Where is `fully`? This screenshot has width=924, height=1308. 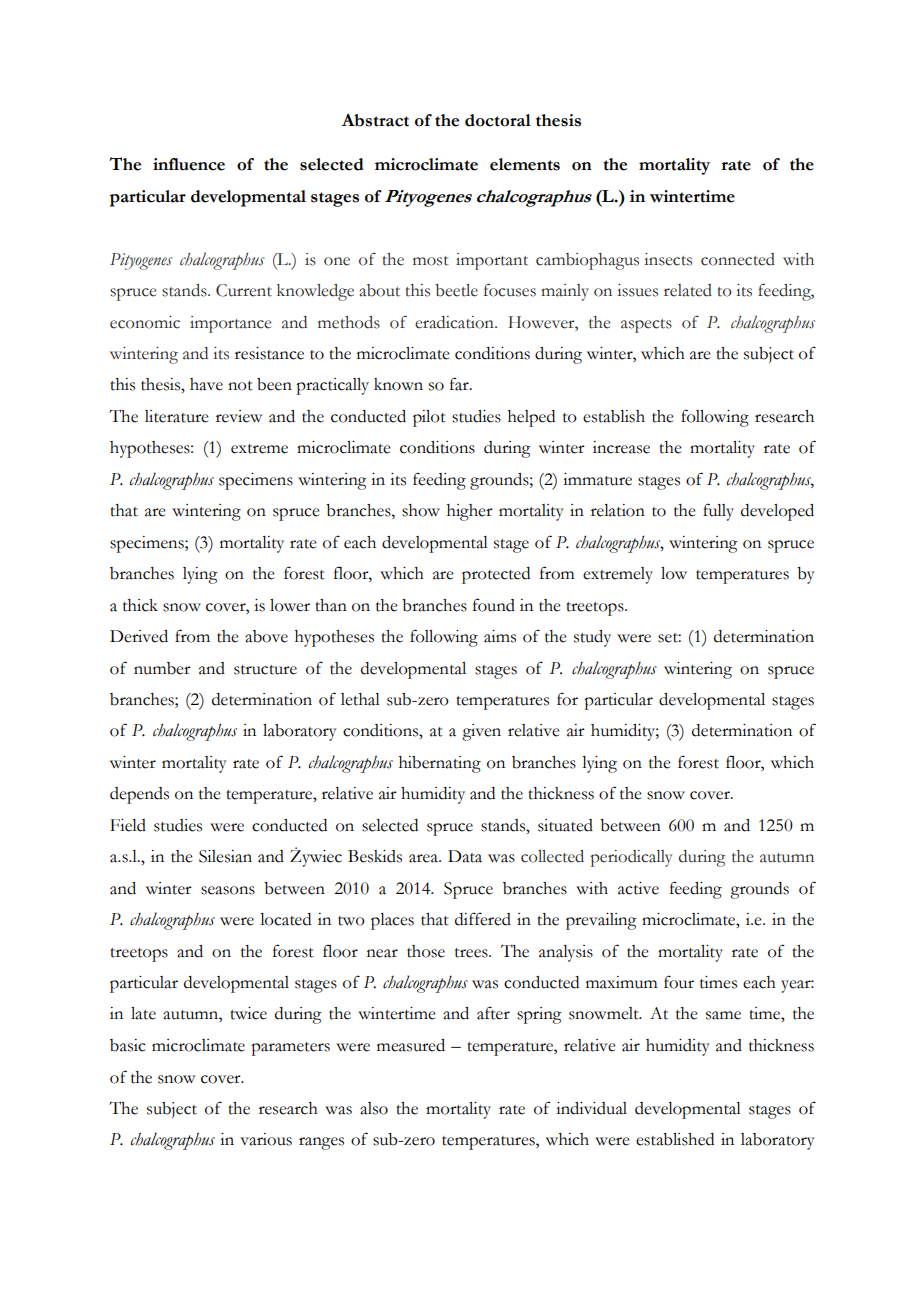
fully is located at coordinates (718, 512).
